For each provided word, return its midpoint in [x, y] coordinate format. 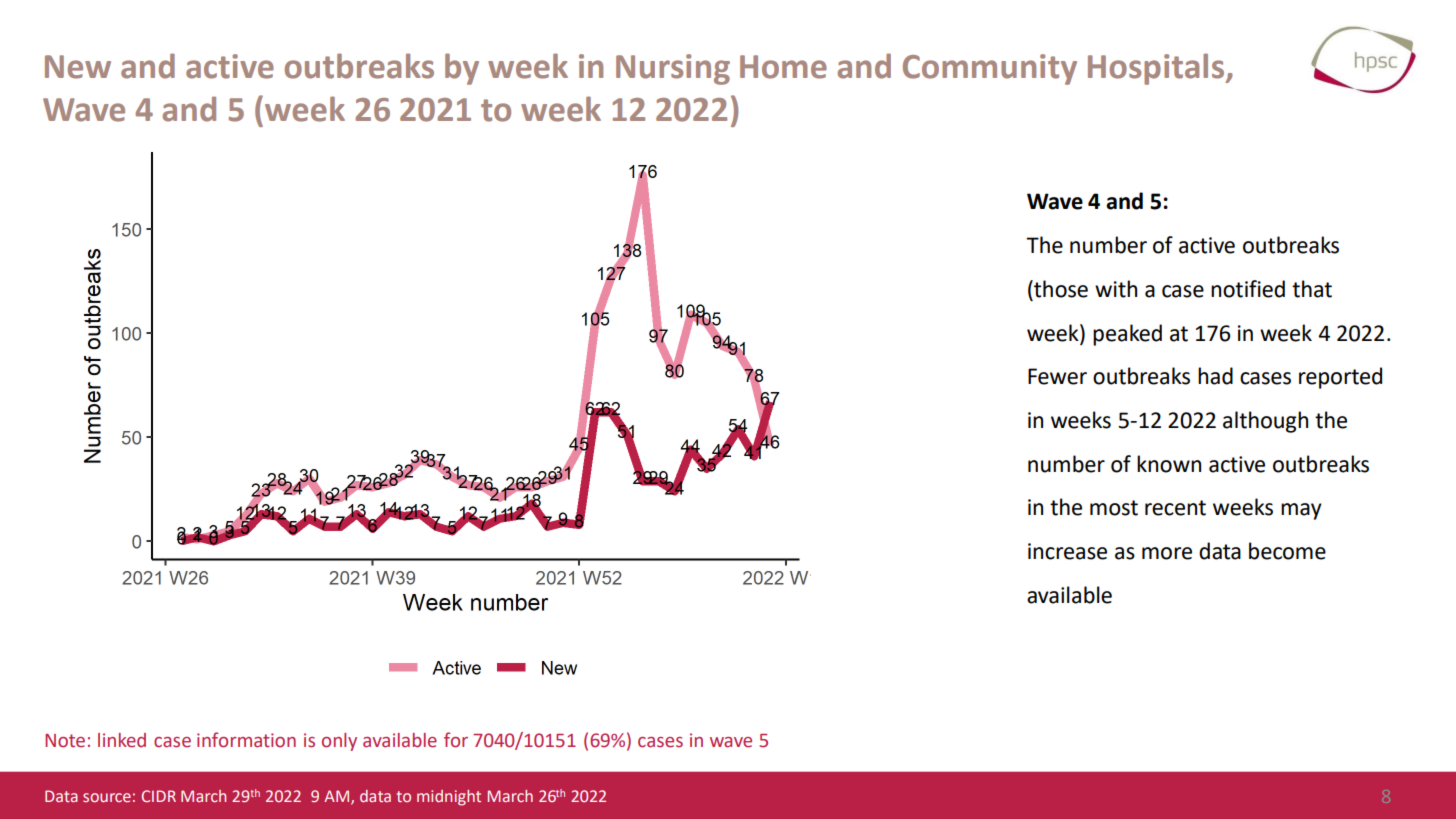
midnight [449, 798]
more [1167, 553]
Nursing [673, 69]
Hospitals [1157, 69]
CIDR [159, 796]
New [78, 67]
